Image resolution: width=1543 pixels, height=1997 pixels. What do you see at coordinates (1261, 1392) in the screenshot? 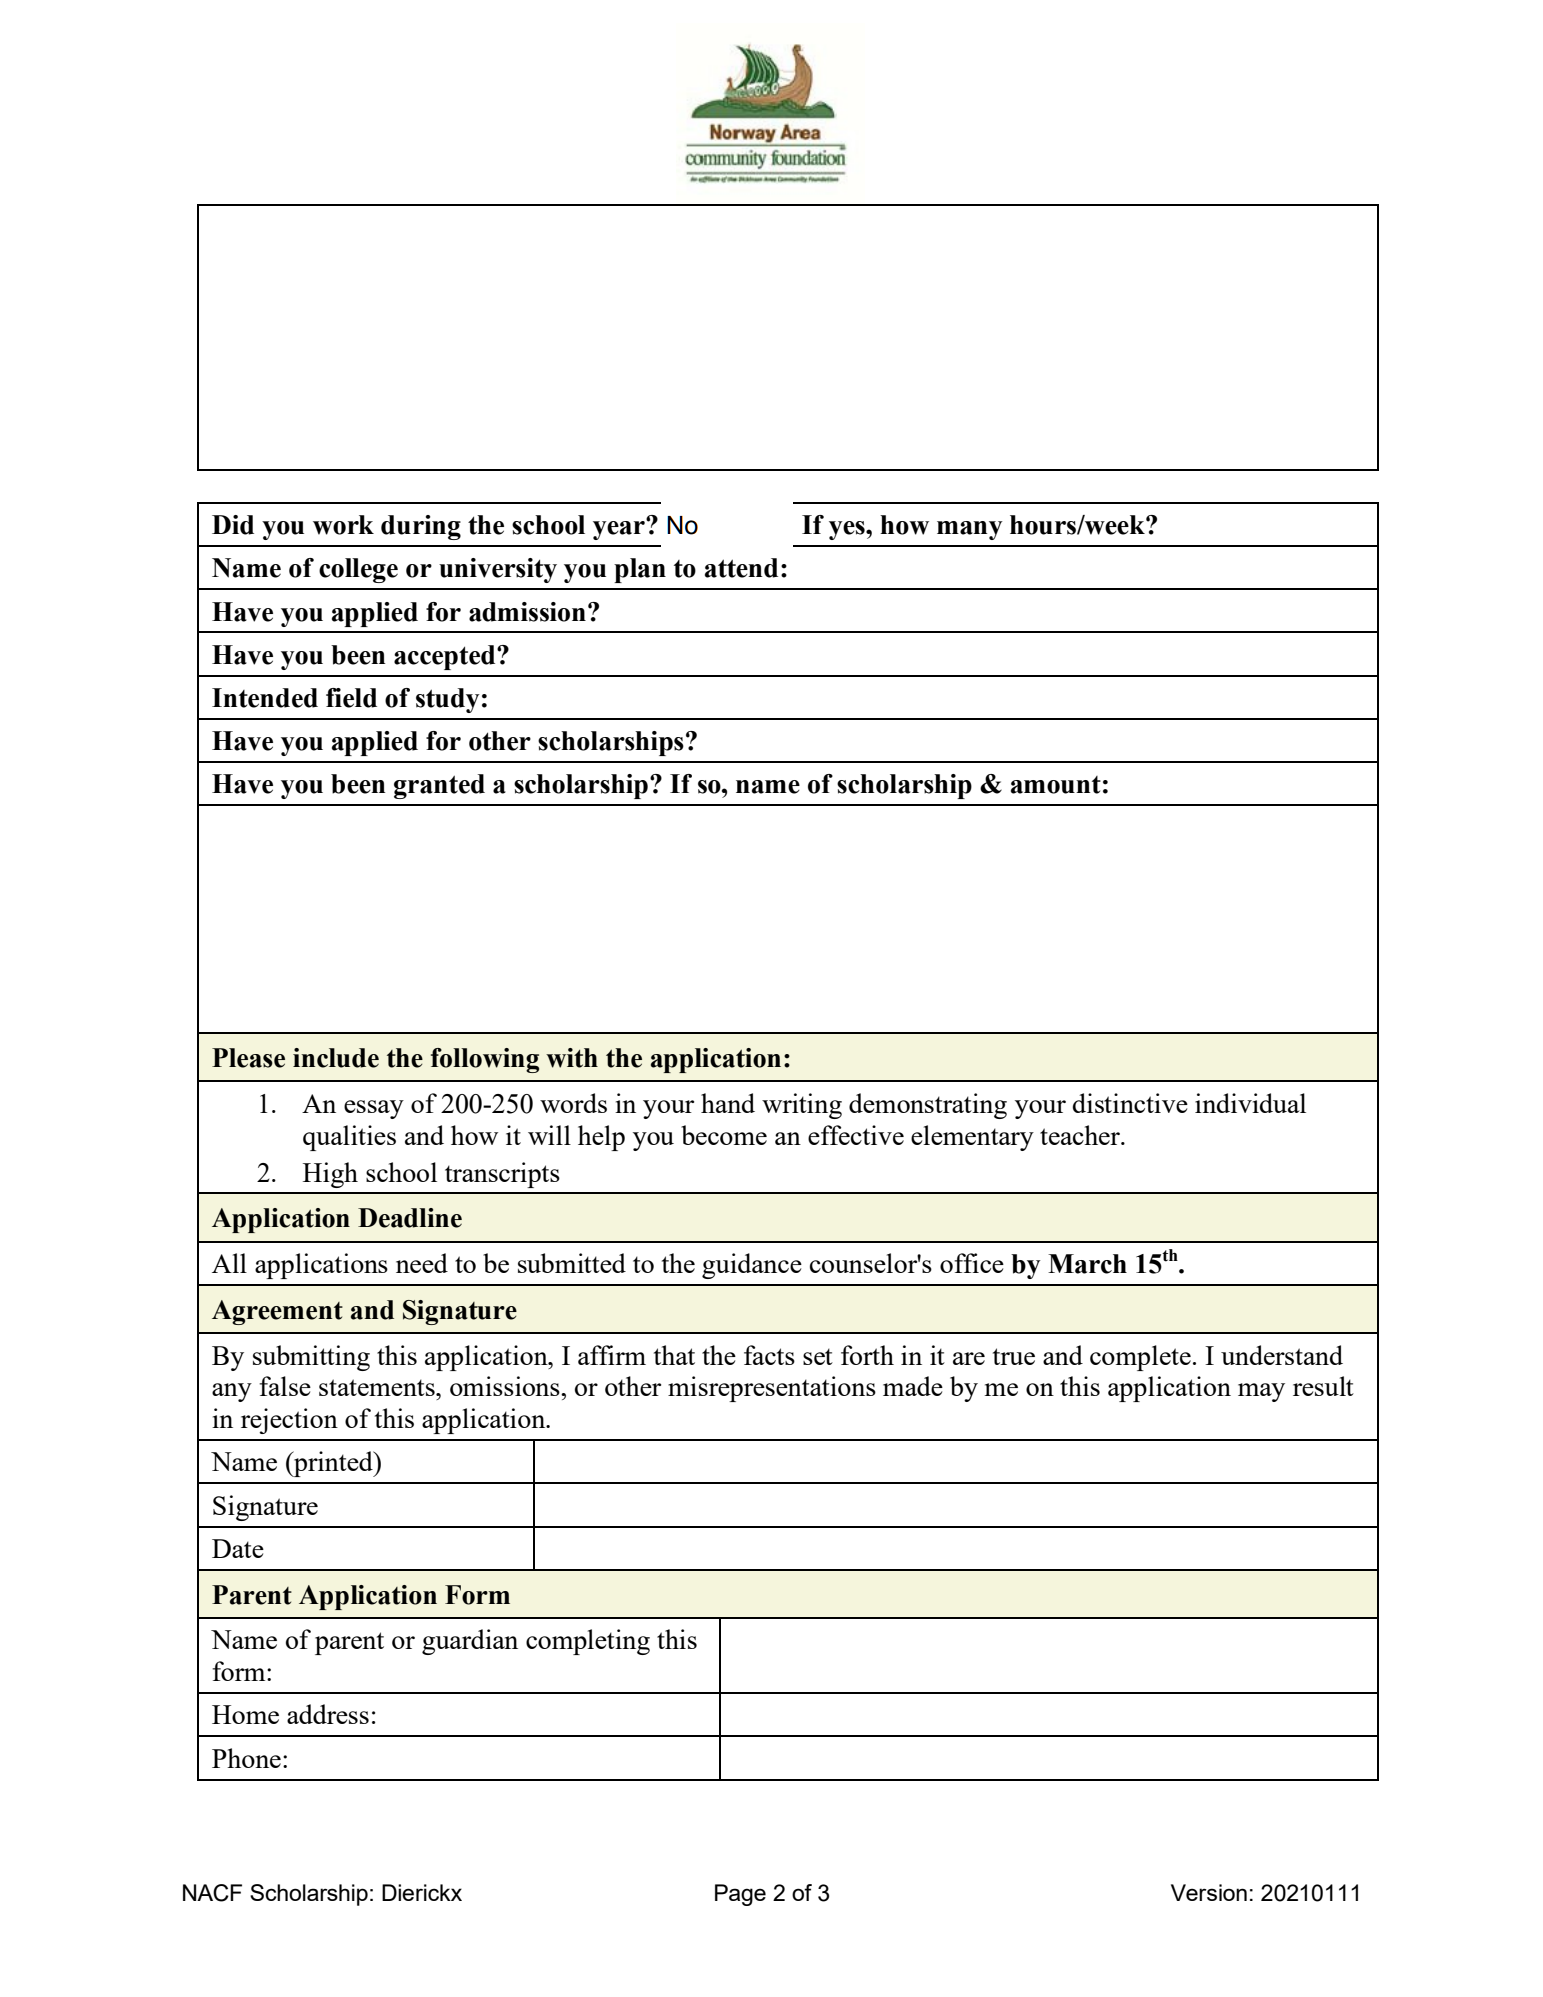
I see `may` at bounding box center [1261, 1392].
